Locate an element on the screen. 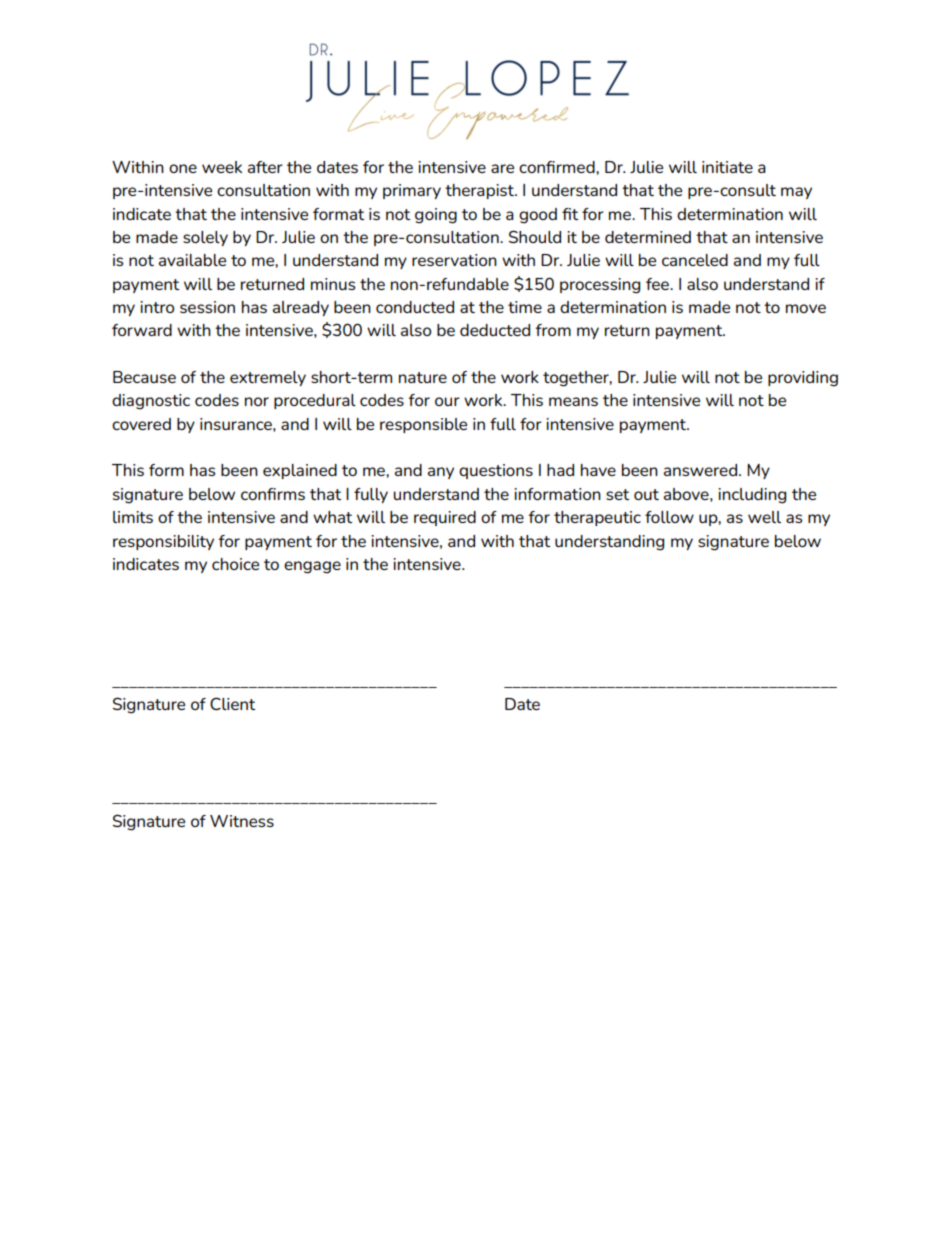 This screenshot has height=1233, width=952. well is located at coordinates (764, 517).
